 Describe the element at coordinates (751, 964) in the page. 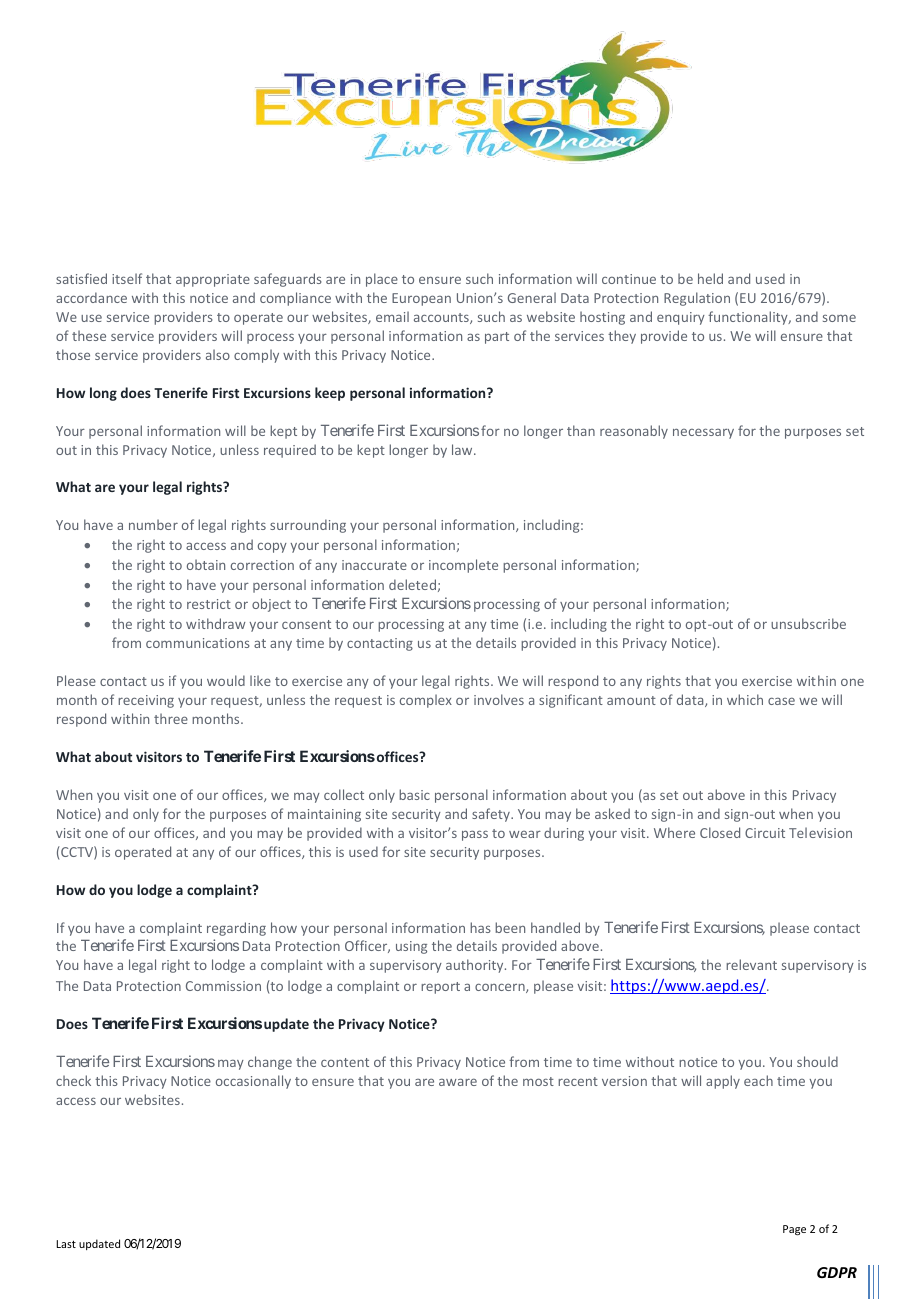

I see `relevant` at that location.
